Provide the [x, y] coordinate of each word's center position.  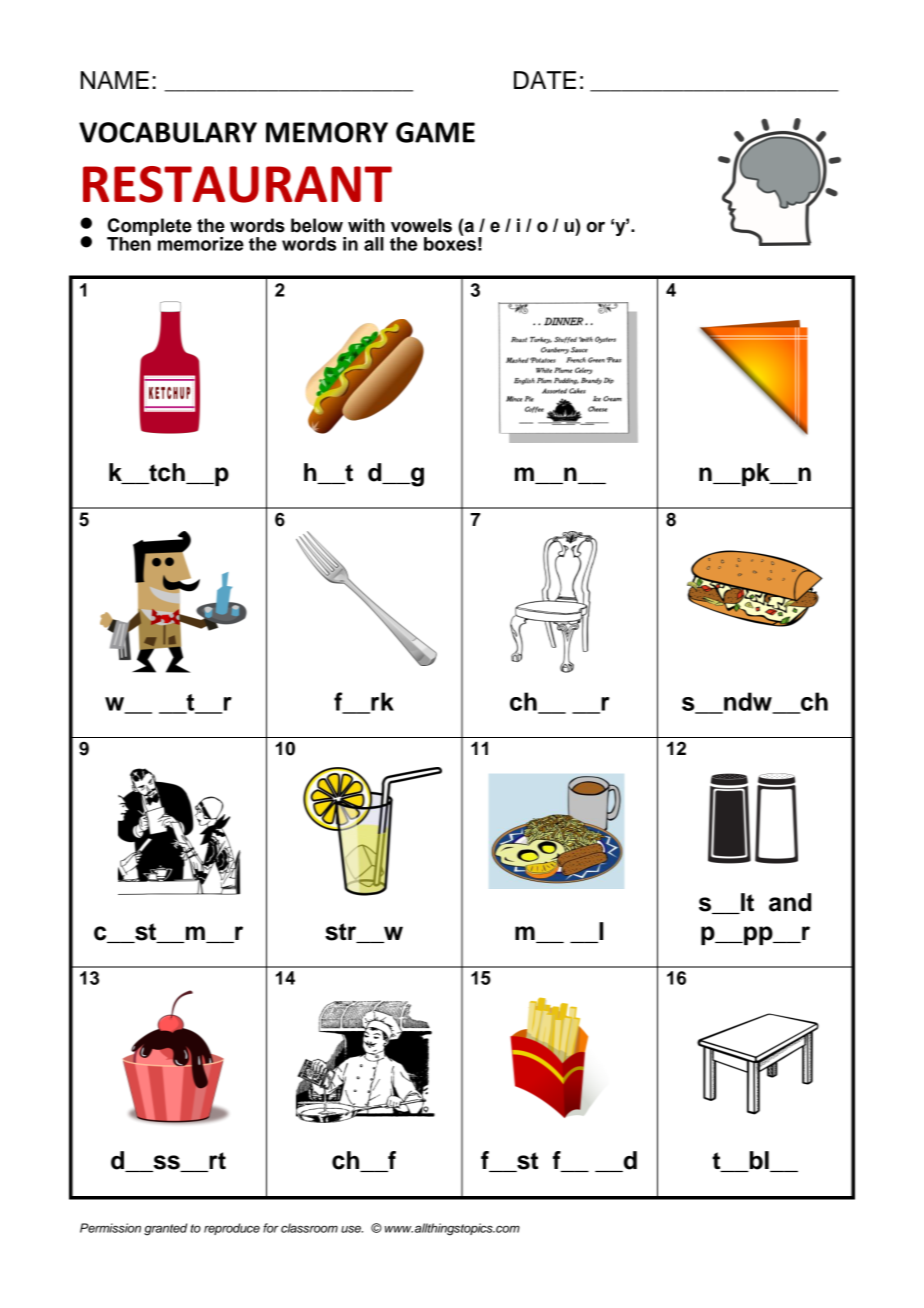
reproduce [232, 1229]
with [366, 225]
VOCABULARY [168, 132]
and [790, 902]
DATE [545, 80]
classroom [309, 1228]
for [271, 1228]
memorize [201, 244]
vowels [421, 225]
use [352, 1229]
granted [165, 1229]
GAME [435, 132]
